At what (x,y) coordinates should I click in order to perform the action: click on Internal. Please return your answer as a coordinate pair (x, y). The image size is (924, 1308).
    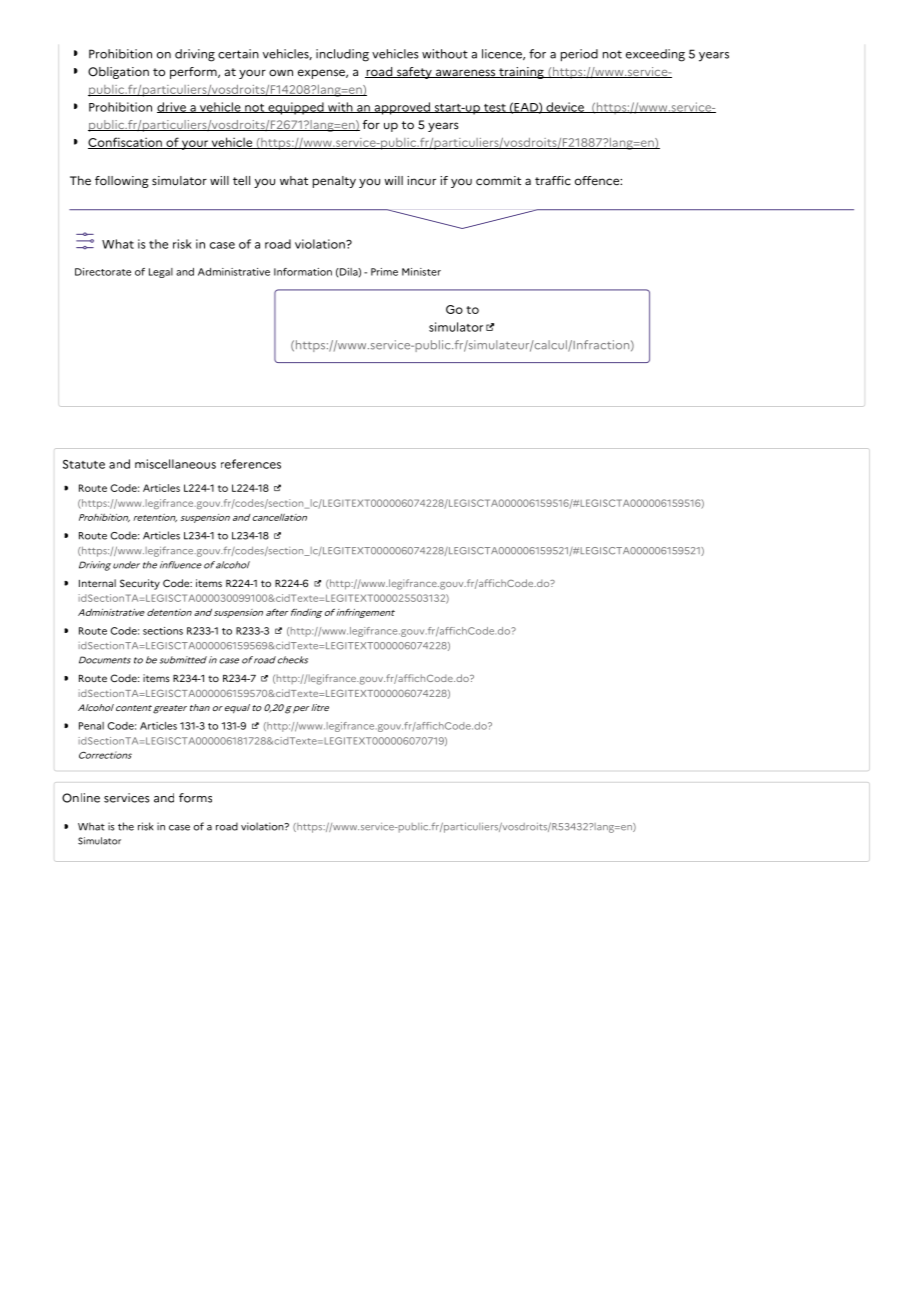
    Looking at the image, I should click on (97, 583).
